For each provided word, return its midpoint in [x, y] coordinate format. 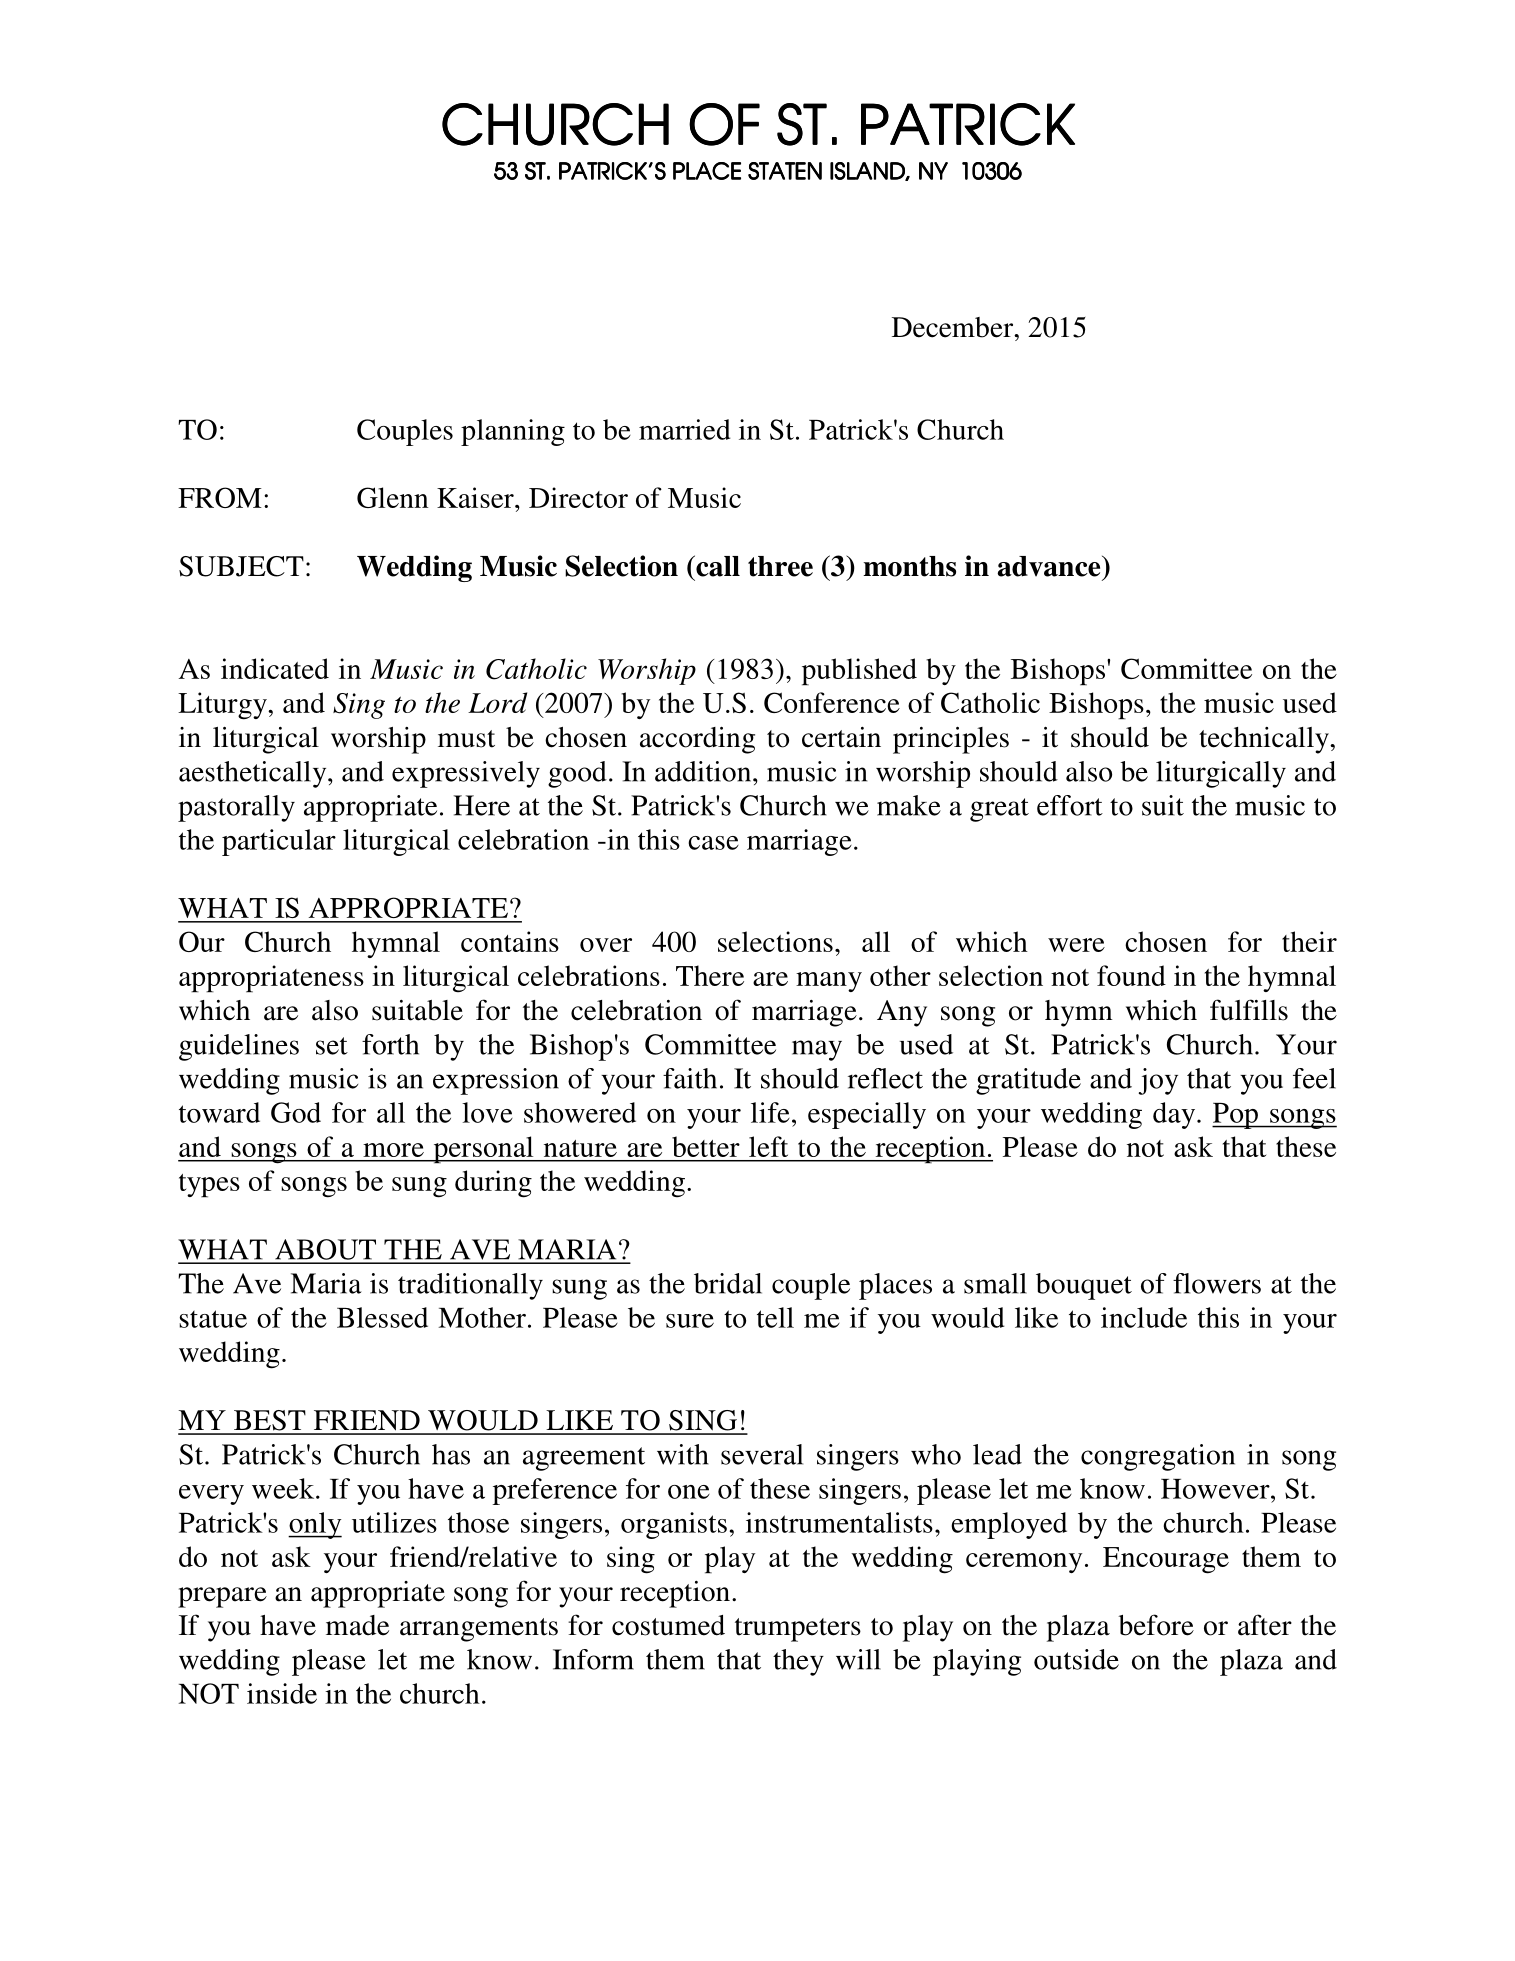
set [332, 1046]
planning [513, 432]
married [685, 429]
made [357, 1625]
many [829, 982]
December [954, 327]
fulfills [1249, 1010]
